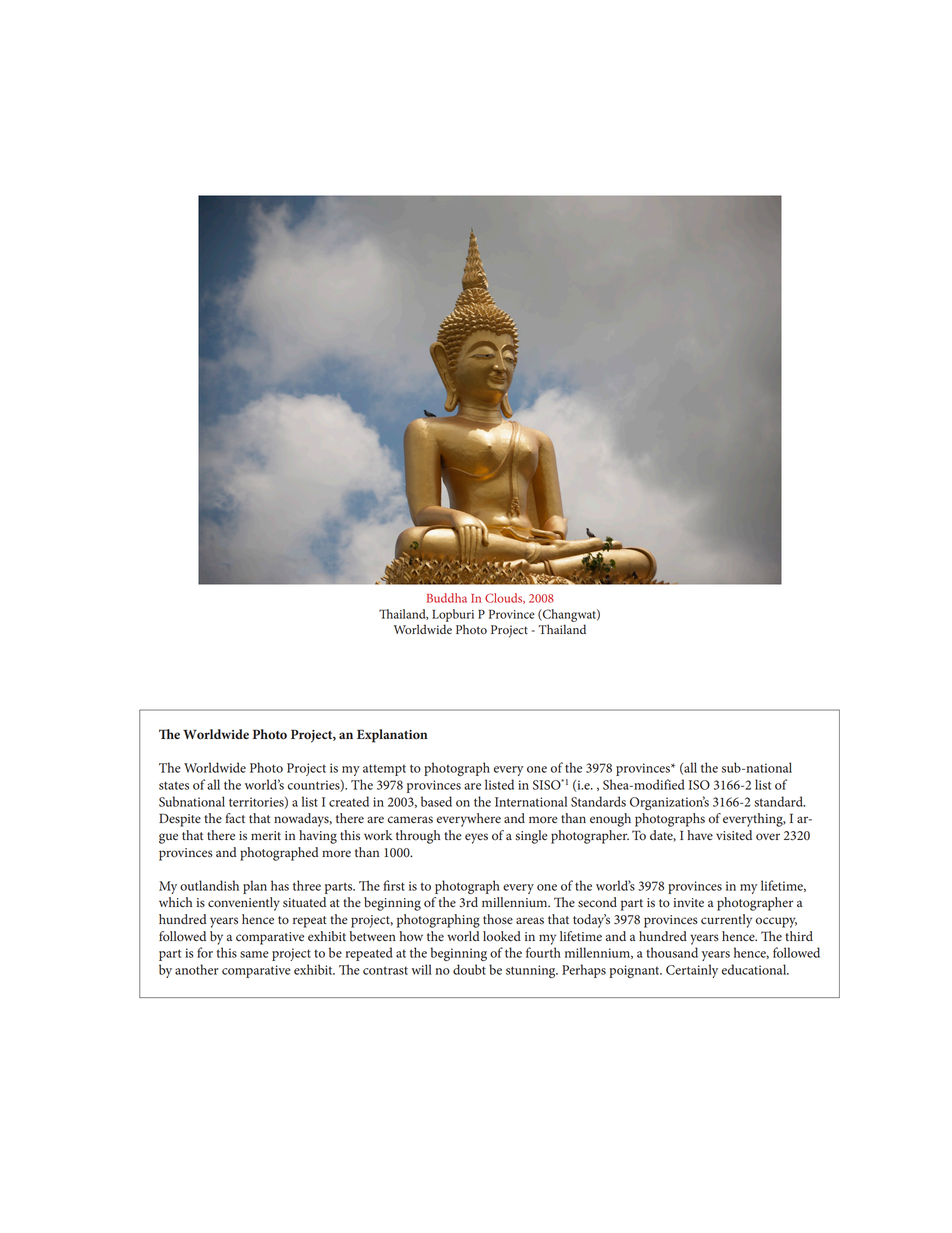  What do you see at coordinates (447, 598) in the screenshot?
I see `Buddha` at bounding box center [447, 598].
